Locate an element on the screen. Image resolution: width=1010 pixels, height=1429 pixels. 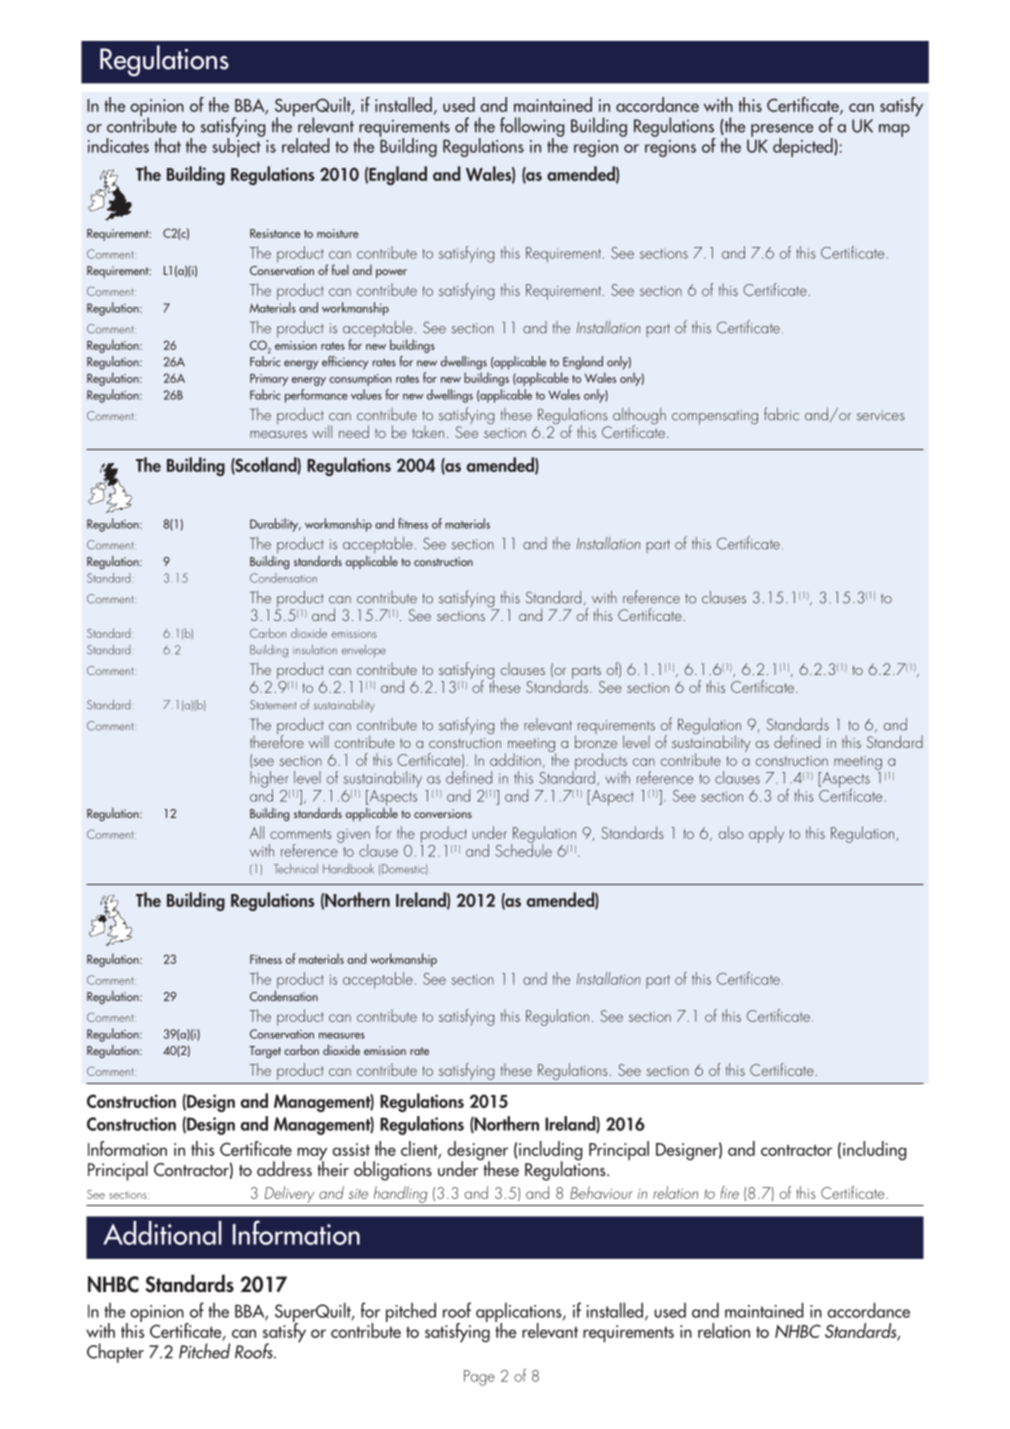
depicted is located at coordinates (804, 147).
